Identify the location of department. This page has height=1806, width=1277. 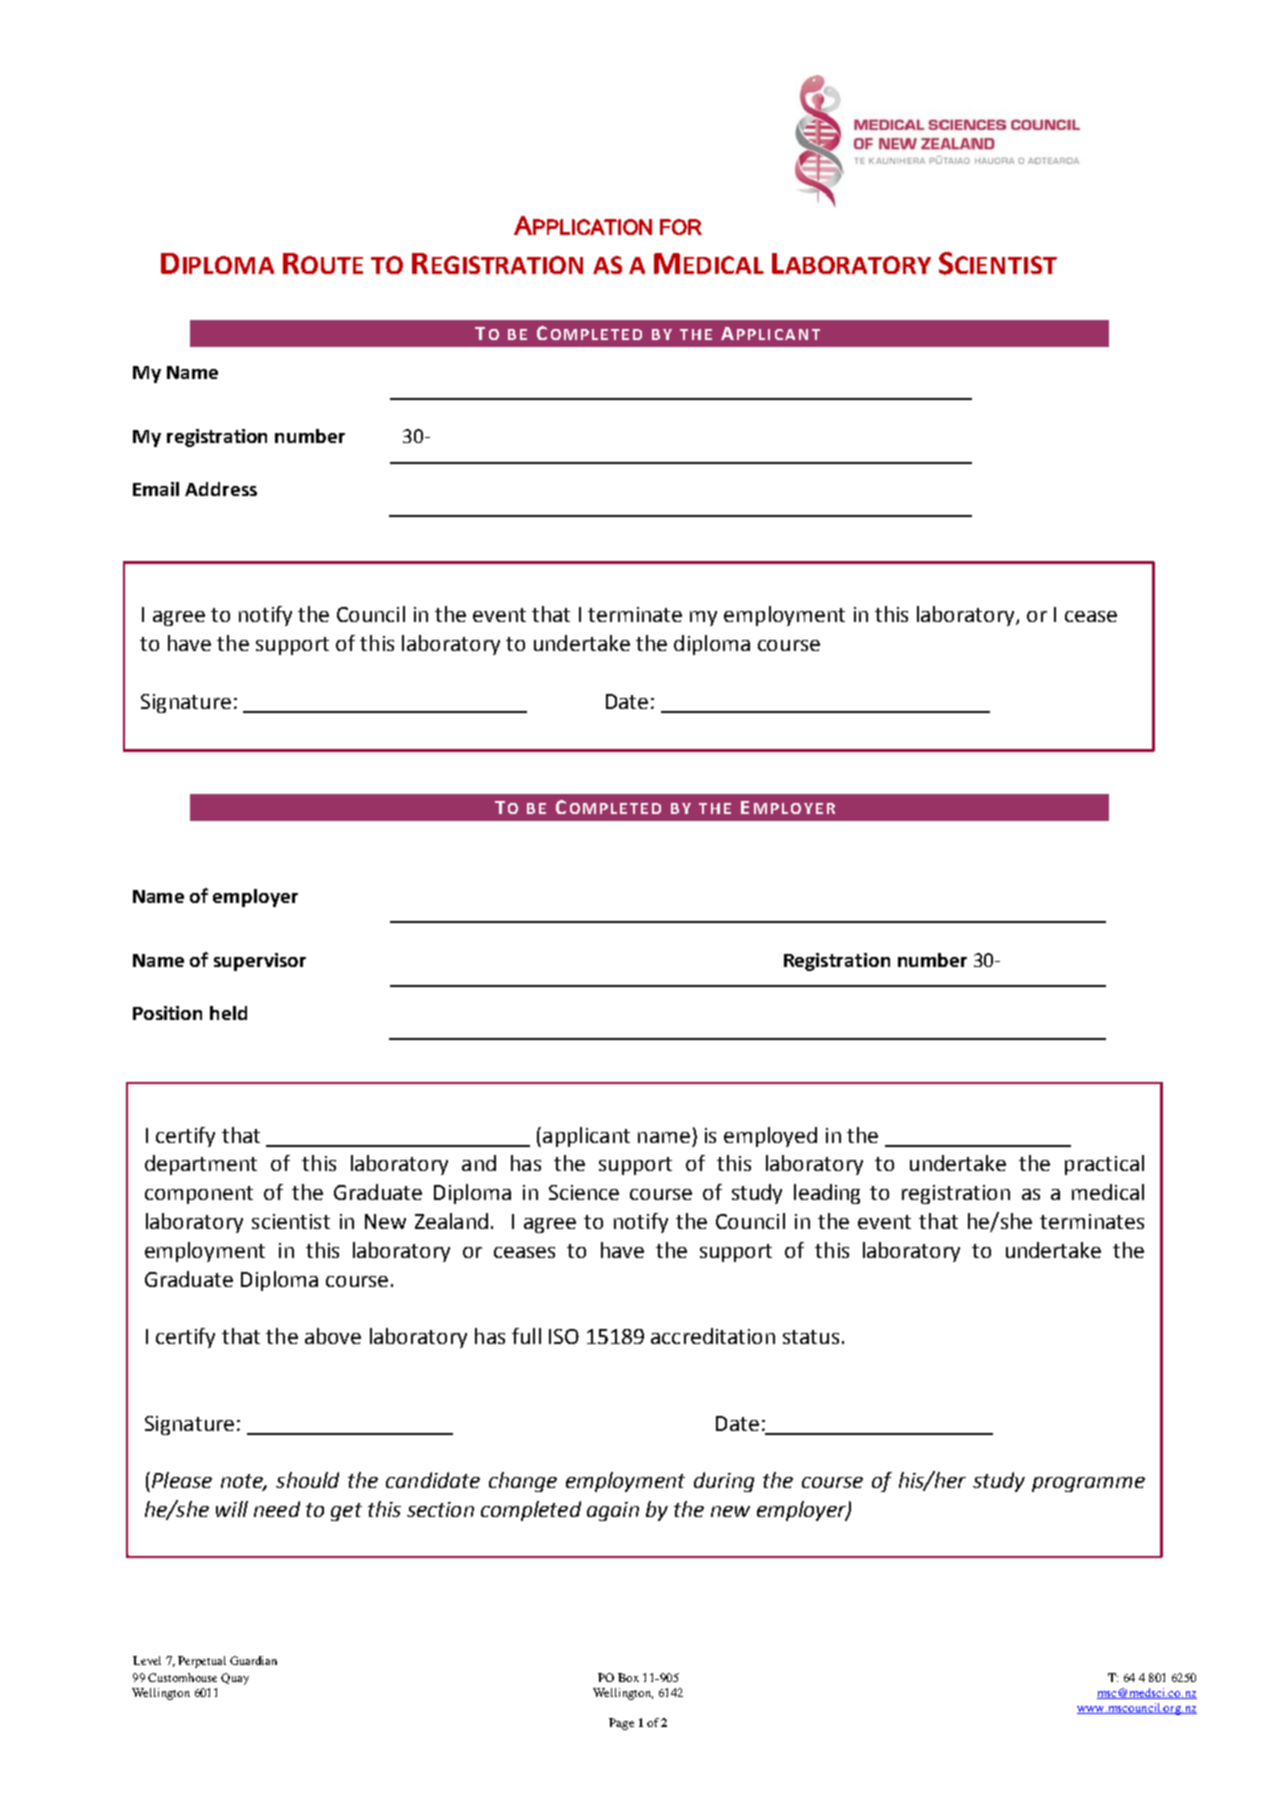
(201, 1165).
